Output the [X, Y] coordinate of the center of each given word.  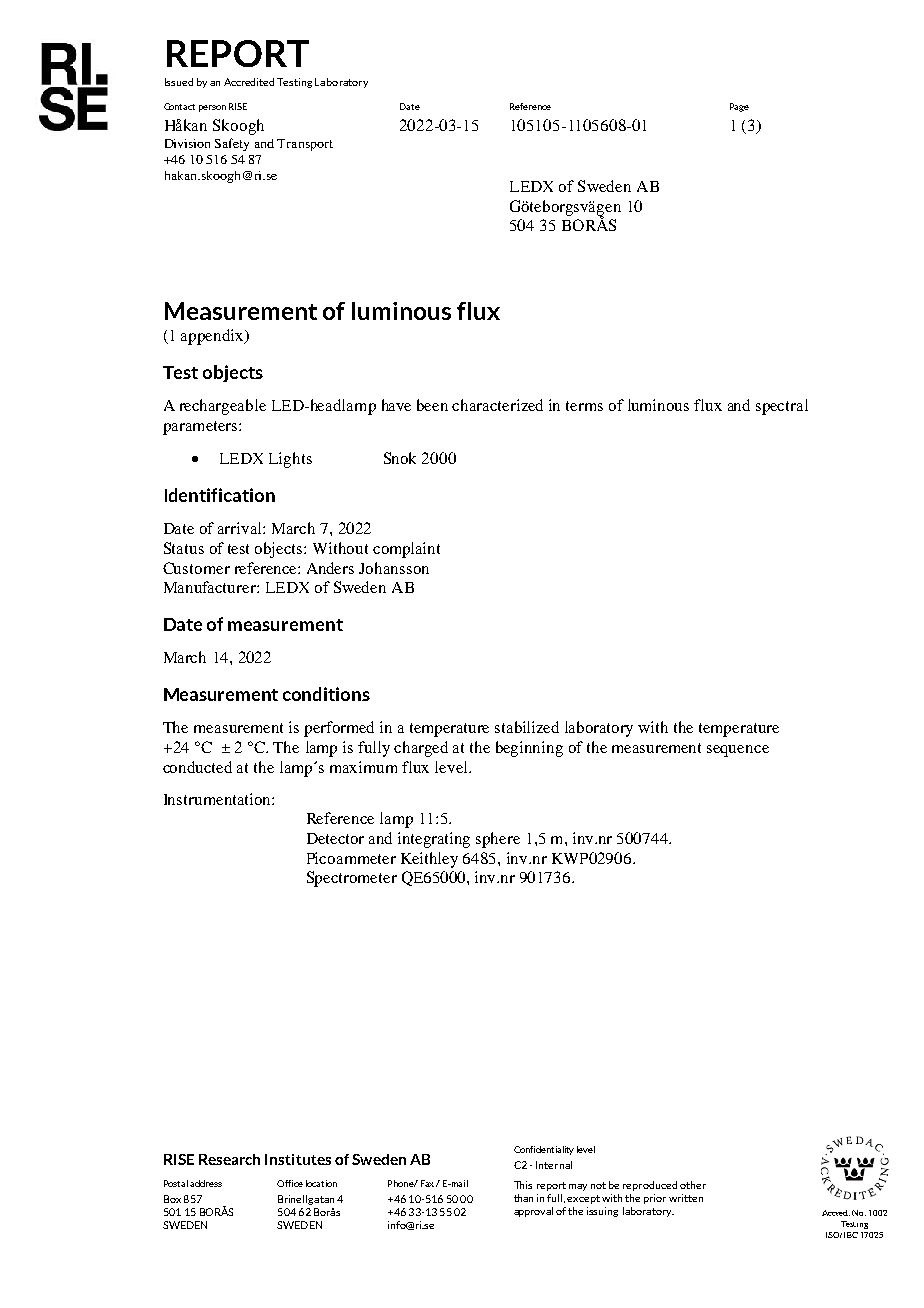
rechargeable [223, 407]
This [523, 1185]
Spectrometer [352, 879]
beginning [529, 749]
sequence [738, 751]
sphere [498, 840]
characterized [497, 405]
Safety [232, 144]
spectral [782, 407]
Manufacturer [211, 587]
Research [229, 1159]
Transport [305, 145]
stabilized [527, 727]
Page [739, 107]
